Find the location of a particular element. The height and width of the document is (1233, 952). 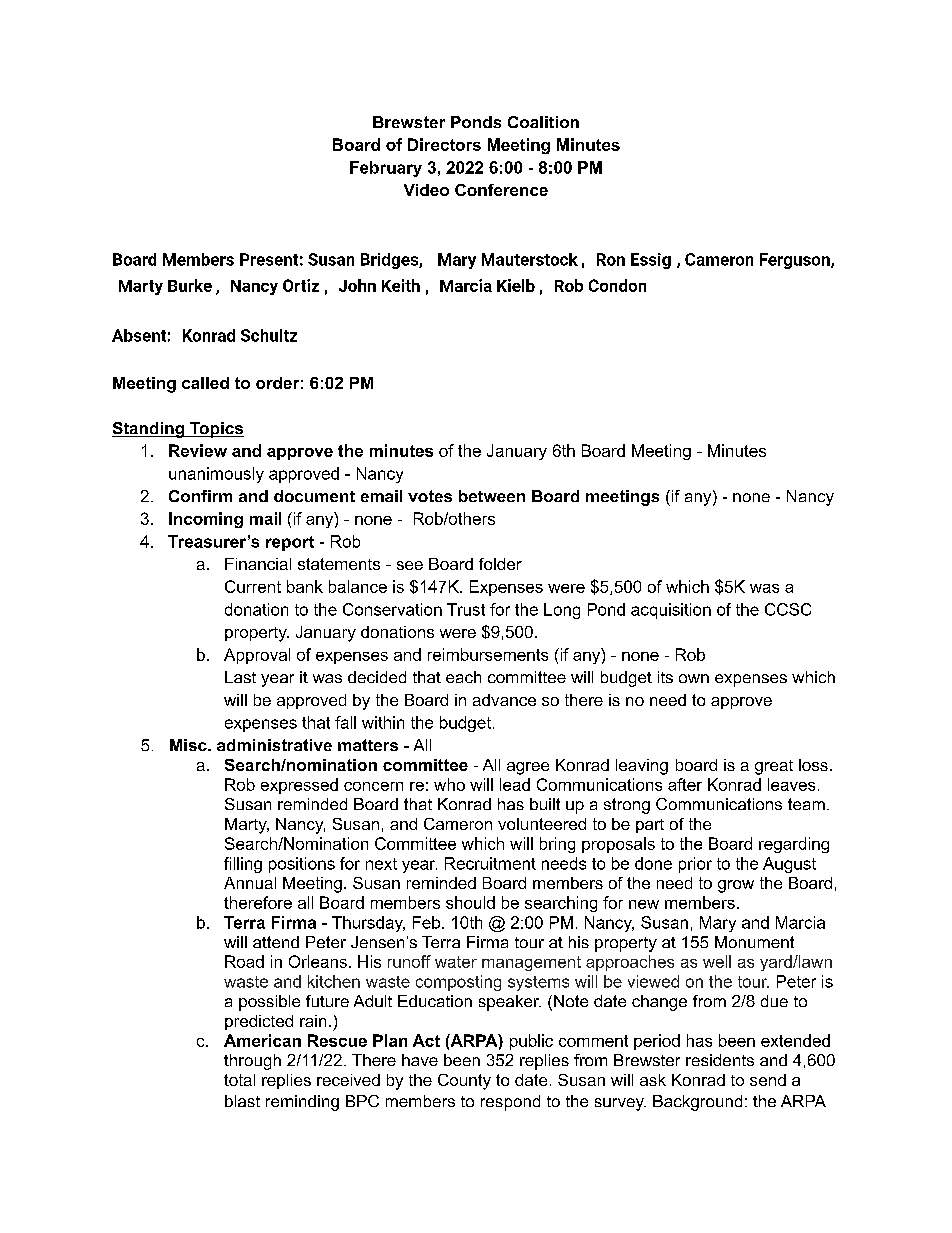

residents is located at coordinates (720, 1060).
